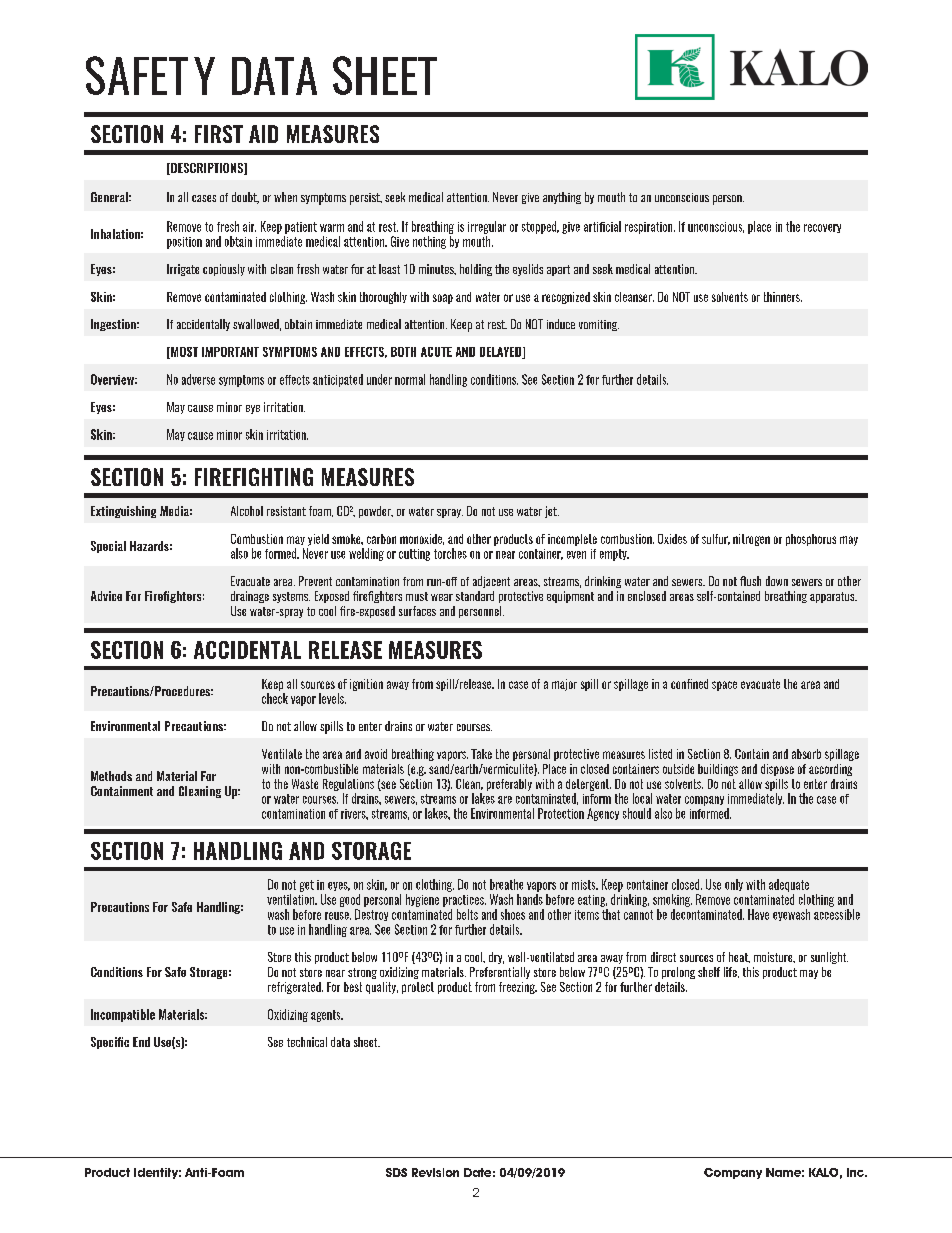 This document has height=1233, width=952. I want to click on DESCRIPTIONS, so click(207, 169).
